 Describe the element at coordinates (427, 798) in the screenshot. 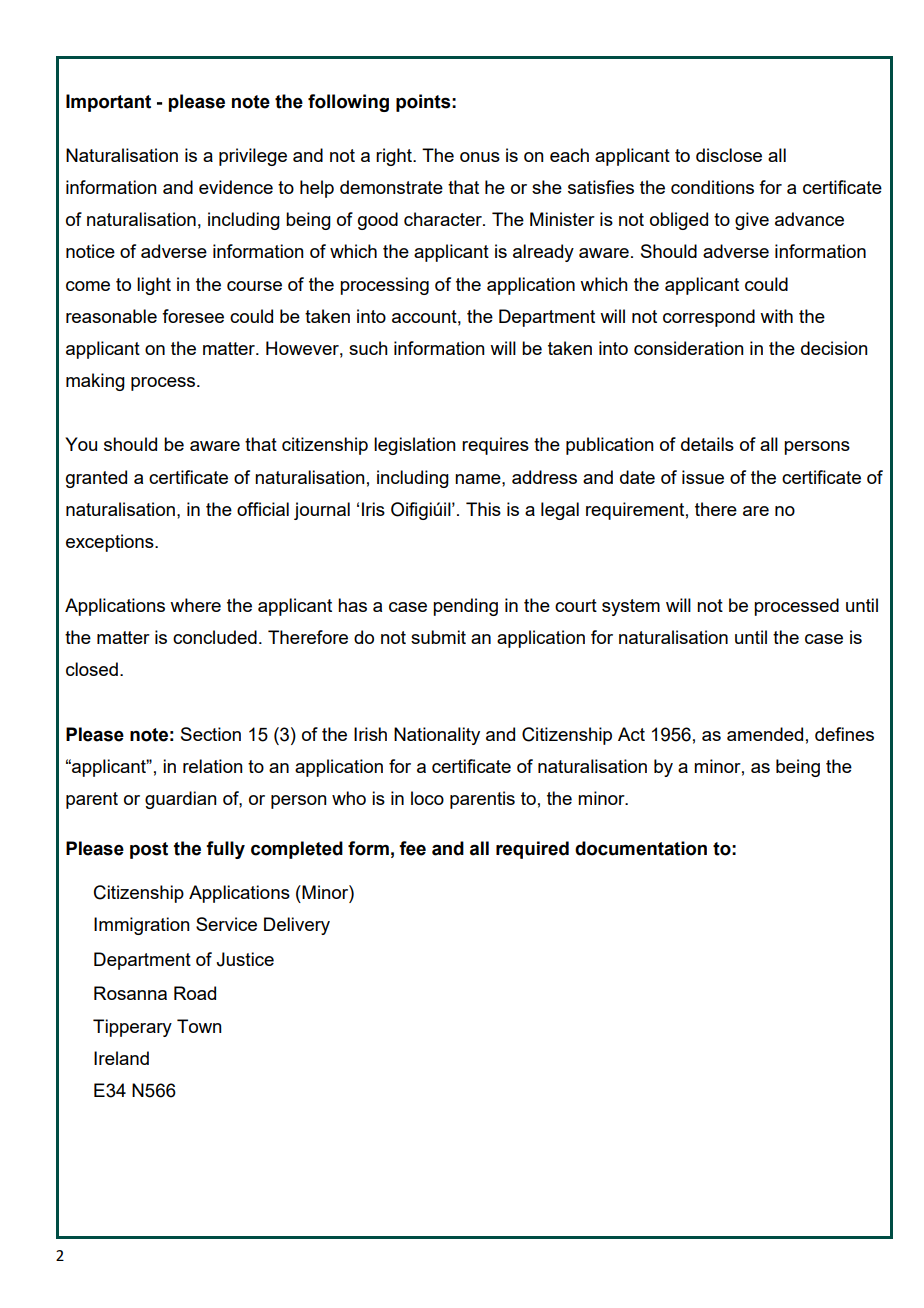

I see `loco` at that location.
